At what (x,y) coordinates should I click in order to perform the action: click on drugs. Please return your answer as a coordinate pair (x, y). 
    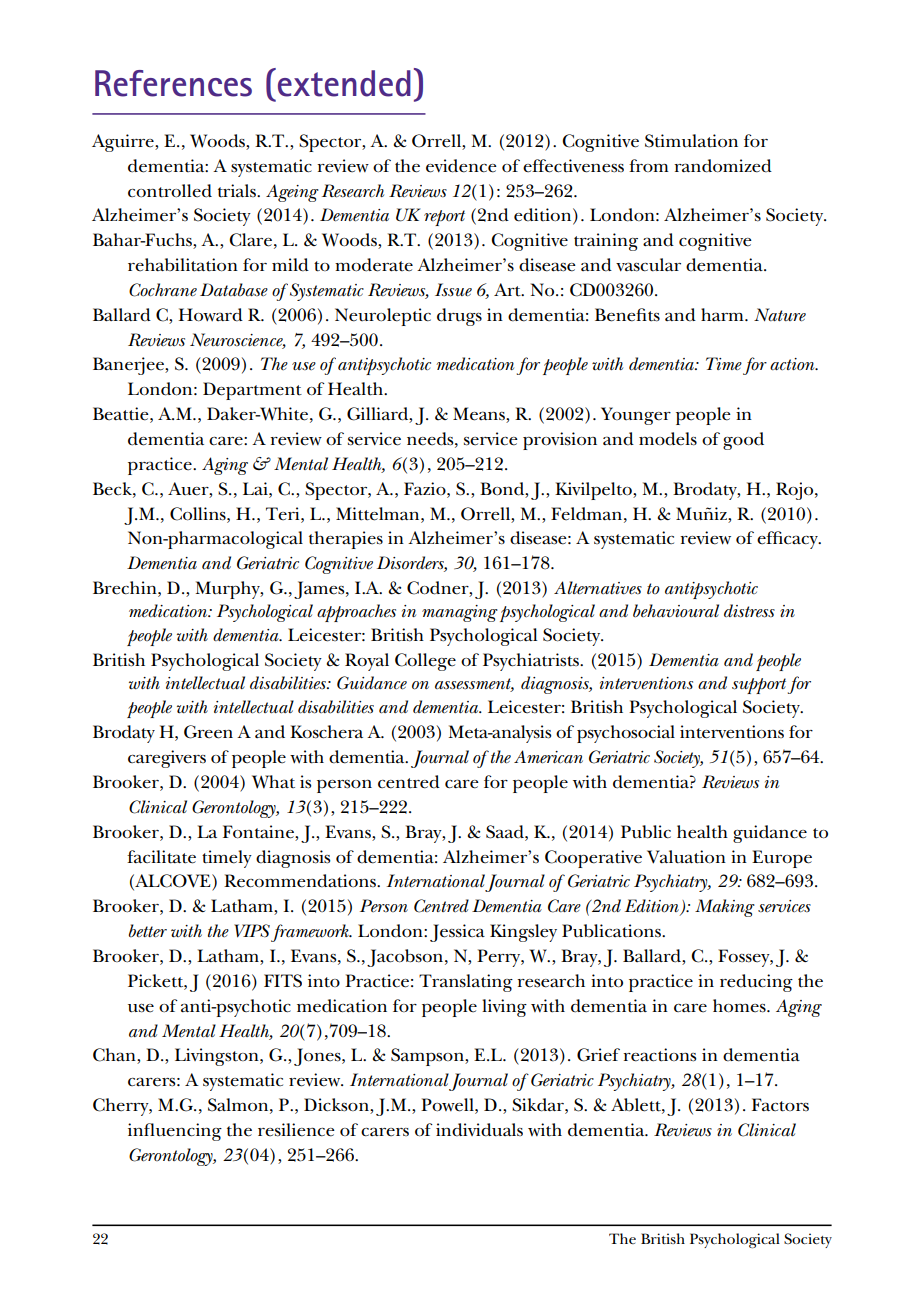
    Looking at the image, I should click on (459, 317).
